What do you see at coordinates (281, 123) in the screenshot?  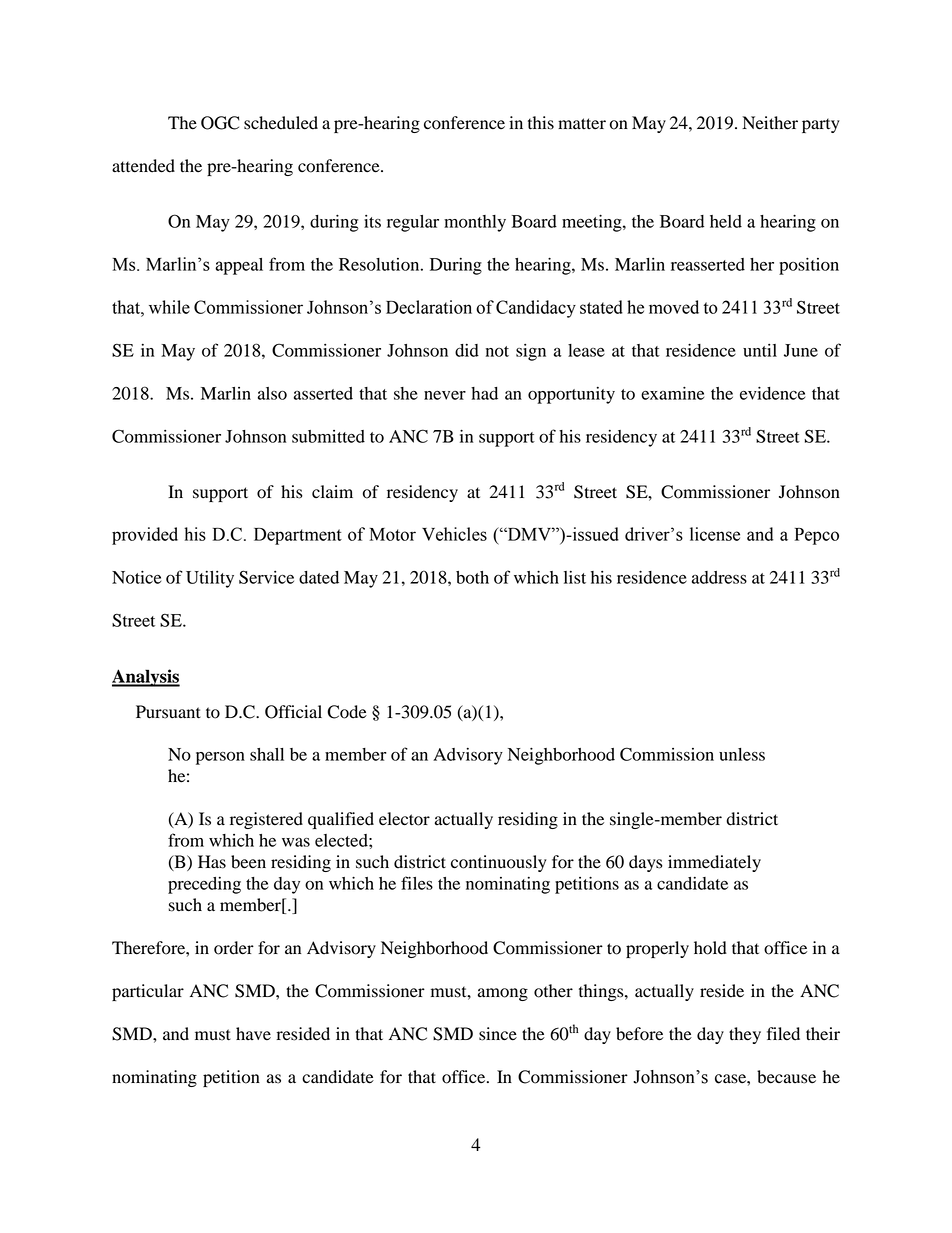 I see `scheduled` at bounding box center [281, 123].
